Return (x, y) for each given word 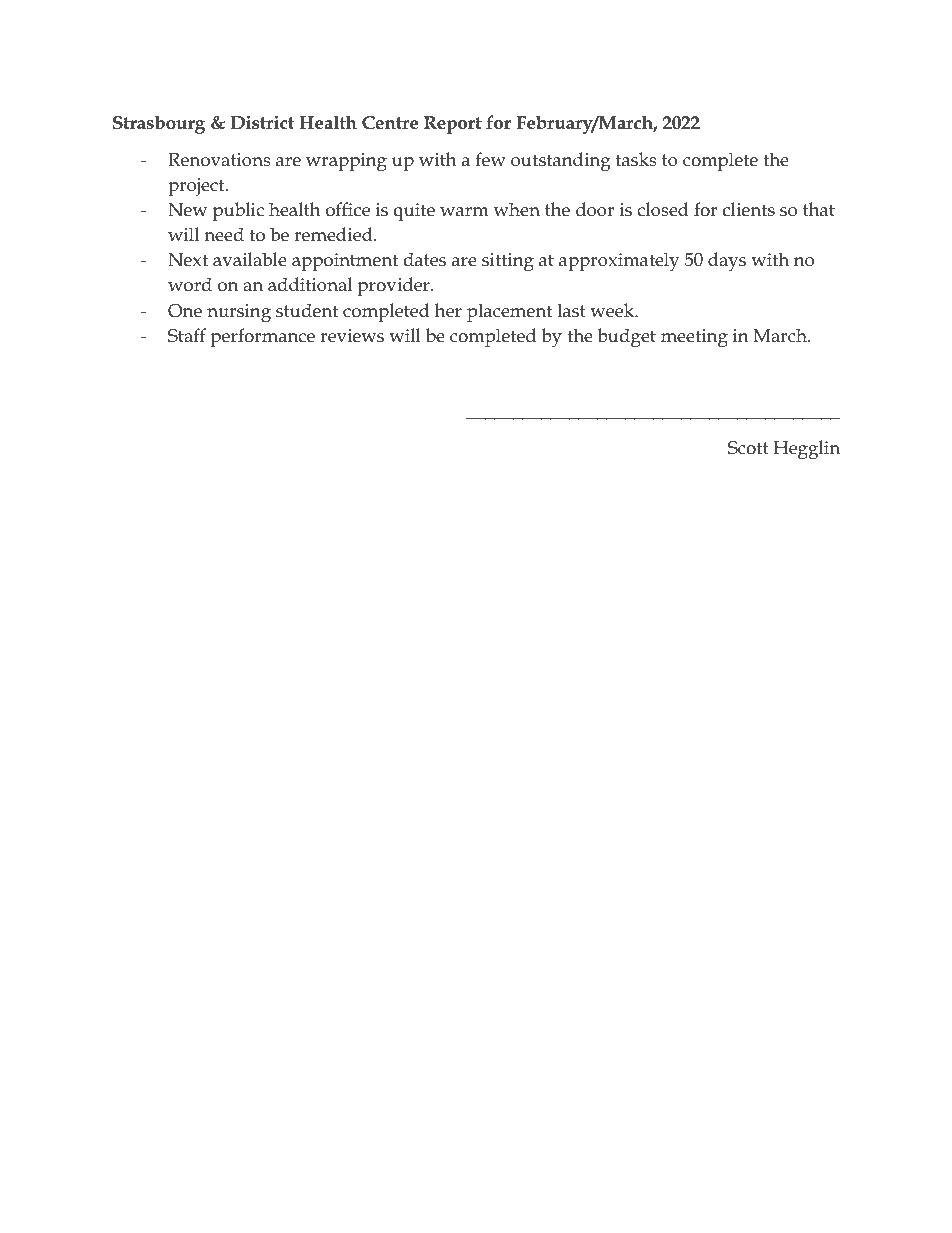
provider (394, 286)
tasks (636, 159)
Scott (748, 448)
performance (262, 337)
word (190, 284)
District (262, 123)
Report (453, 125)
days (727, 262)
